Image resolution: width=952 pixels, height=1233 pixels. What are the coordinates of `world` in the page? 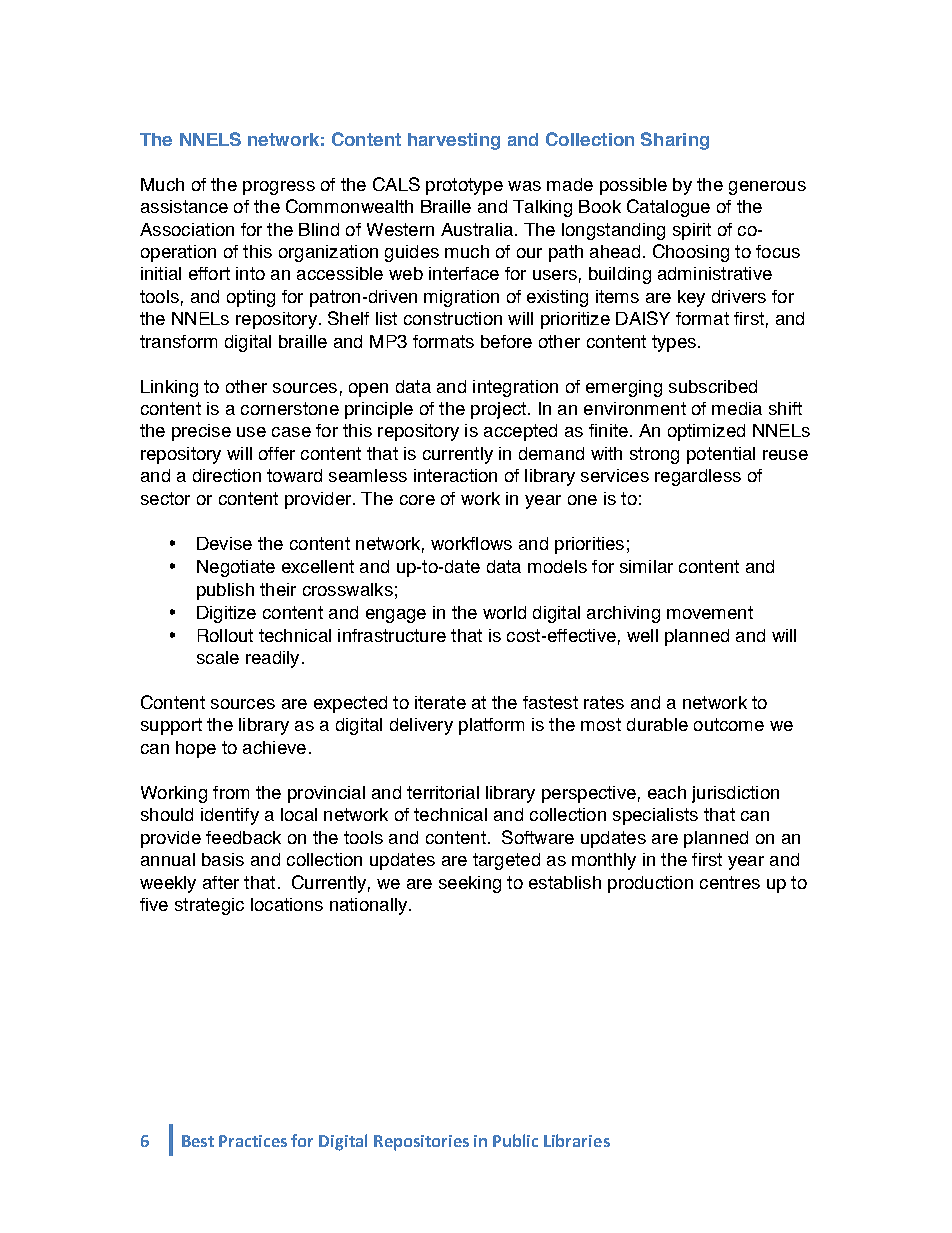 It's located at (504, 612).
